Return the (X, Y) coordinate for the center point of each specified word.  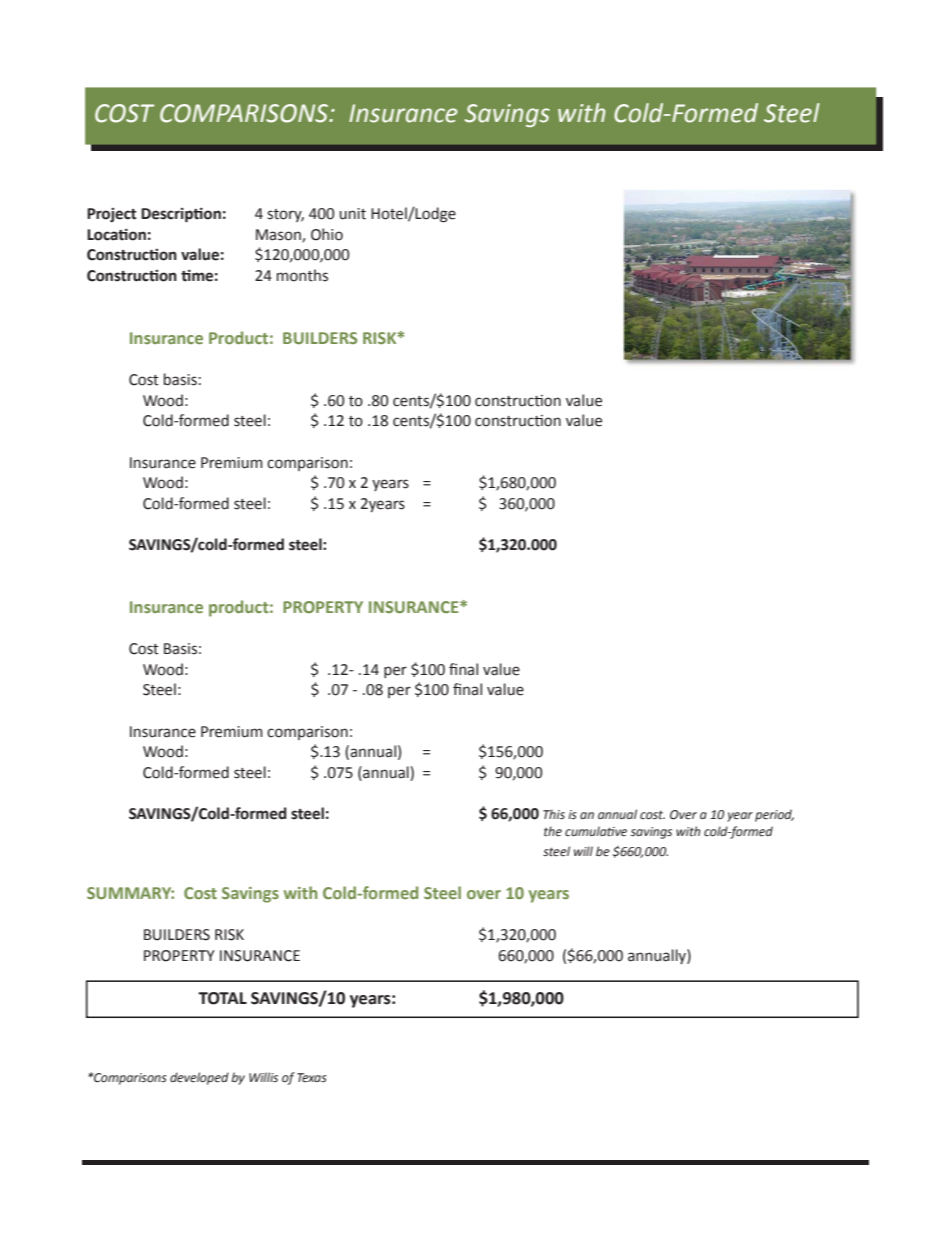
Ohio (327, 234)
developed (199, 1078)
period (774, 815)
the (553, 831)
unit (352, 214)
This (554, 814)
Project (111, 215)
